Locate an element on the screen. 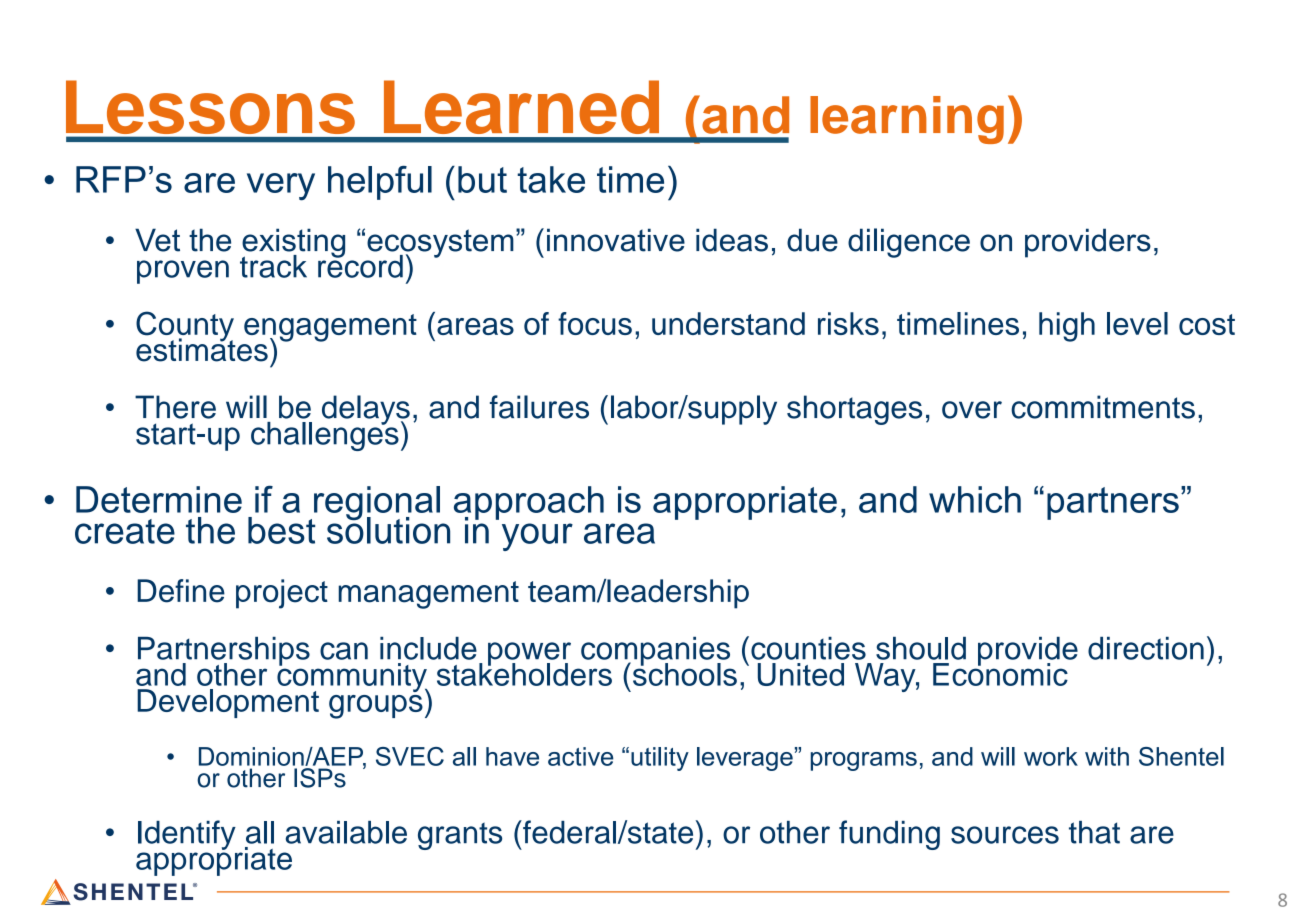 The height and width of the screenshot is (924, 1301). very is located at coordinates (281, 187).
